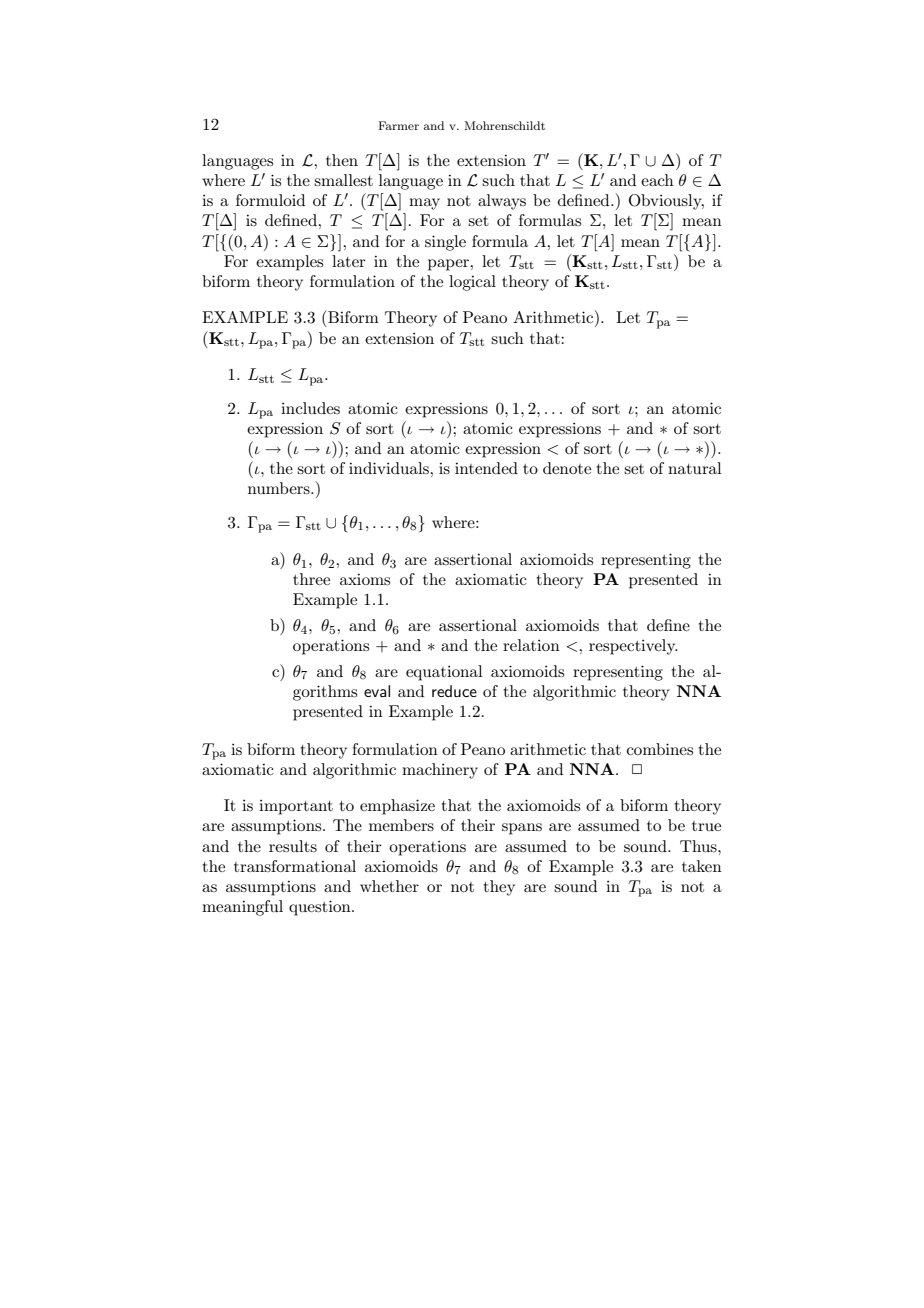 This screenshot has width=924, height=1308. What do you see at coordinates (502, 202) in the screenshot?
I see `always` at bounding box center [502, 202].
